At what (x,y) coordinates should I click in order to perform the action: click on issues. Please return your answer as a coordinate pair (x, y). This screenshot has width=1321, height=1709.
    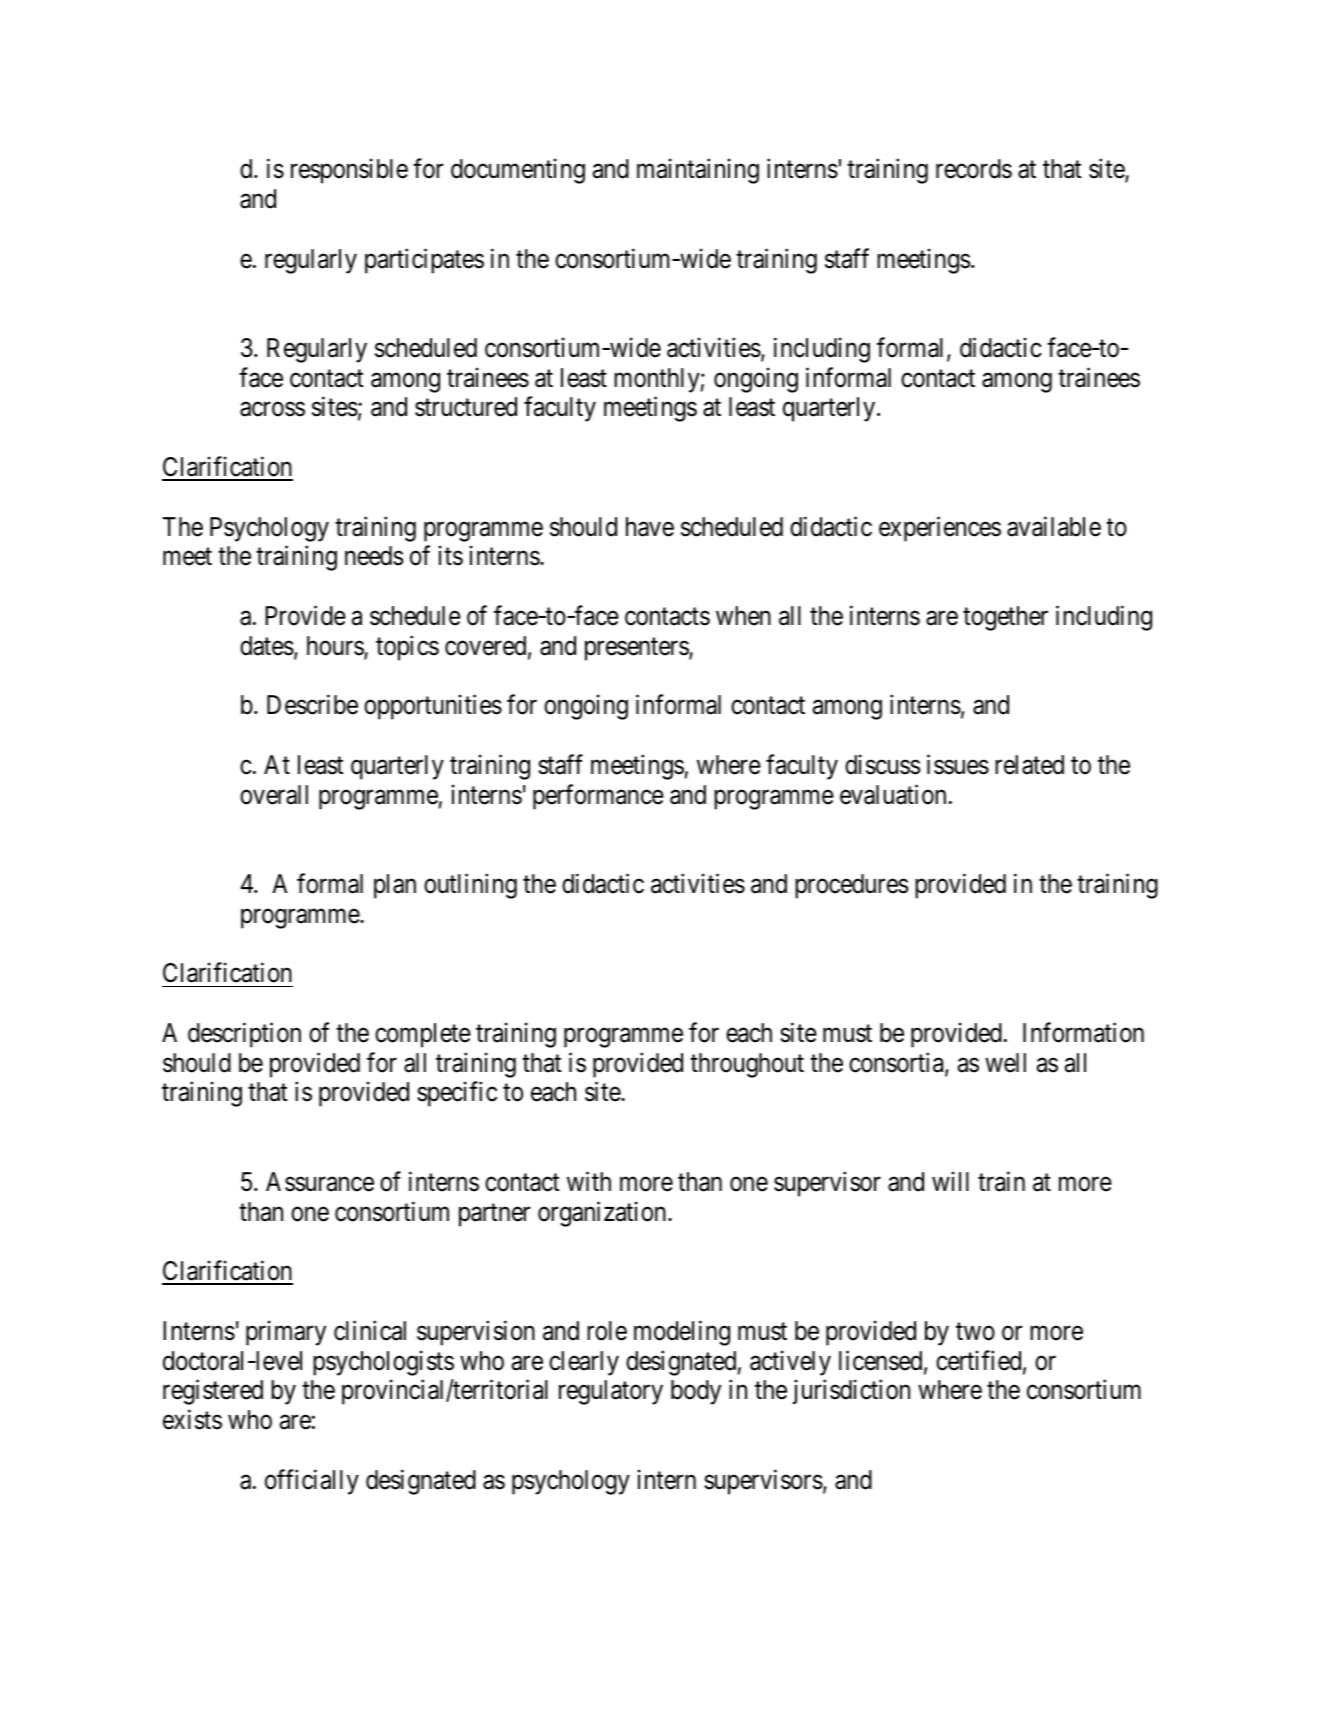
    Looking at the image, I should click on (958, 764).
